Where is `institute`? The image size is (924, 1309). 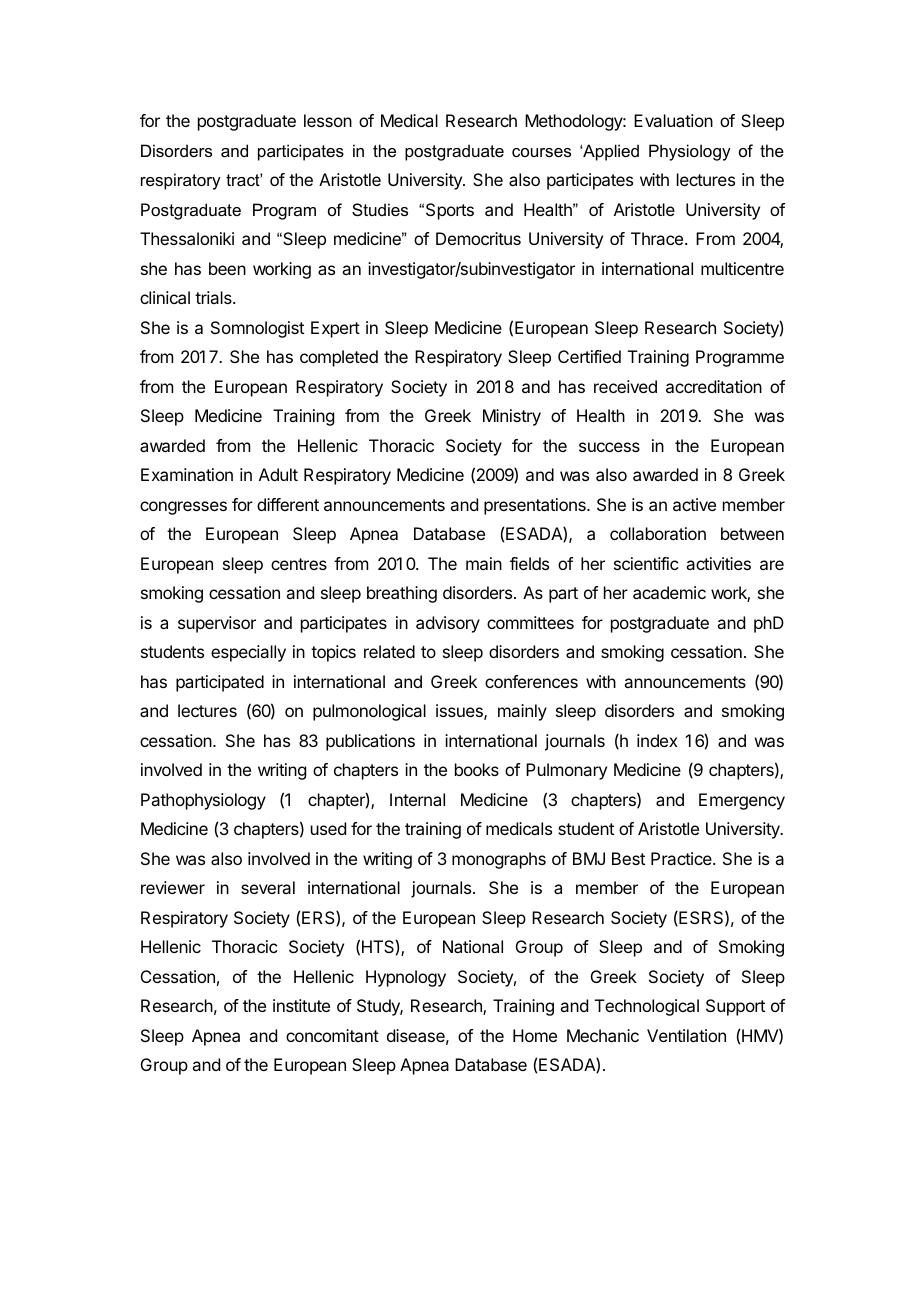 institute is located at coordinates (301, 1005).
